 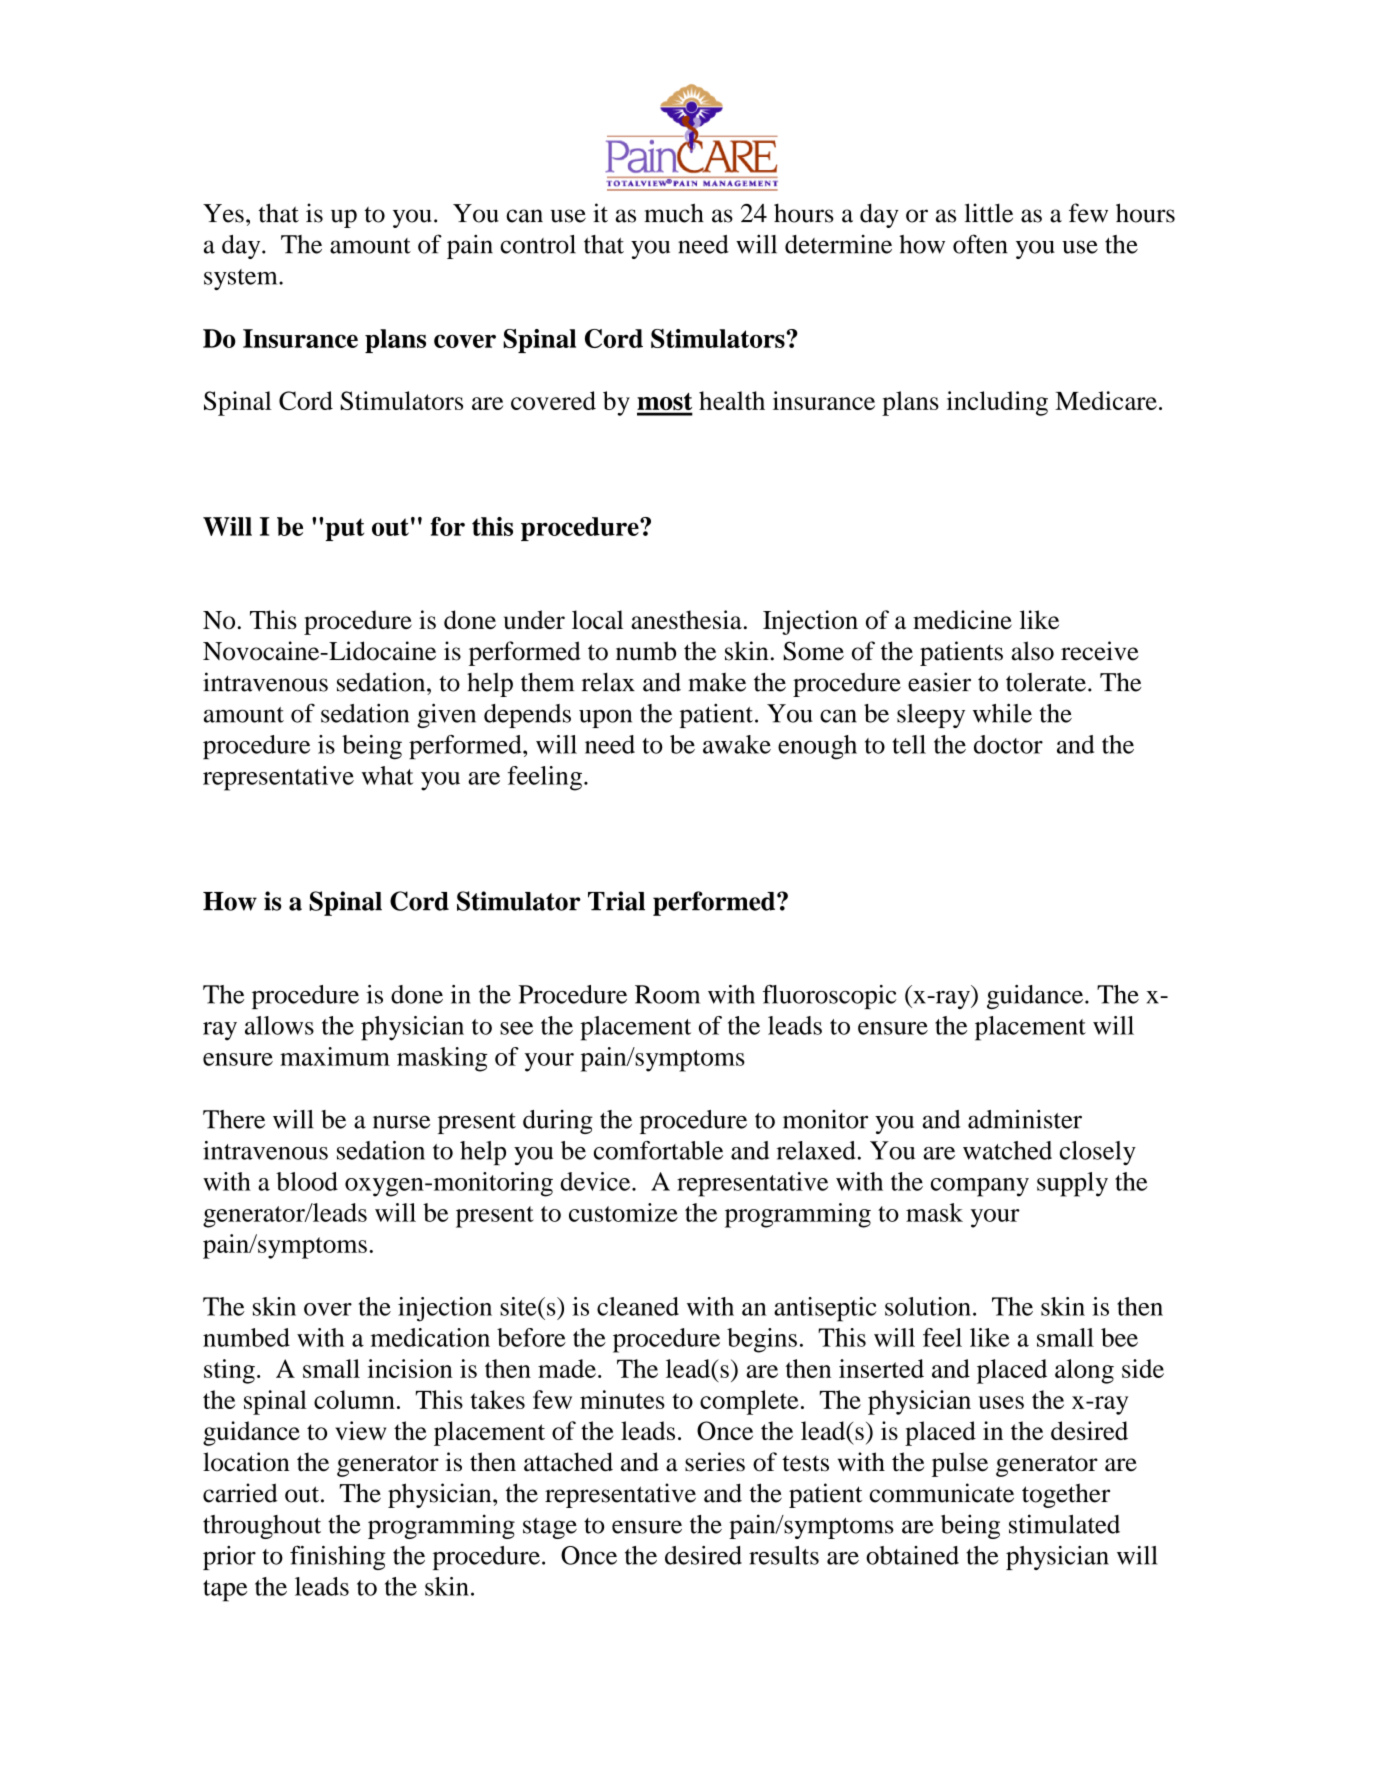 I want to click on finishing, so click(x=338, y=1557).
